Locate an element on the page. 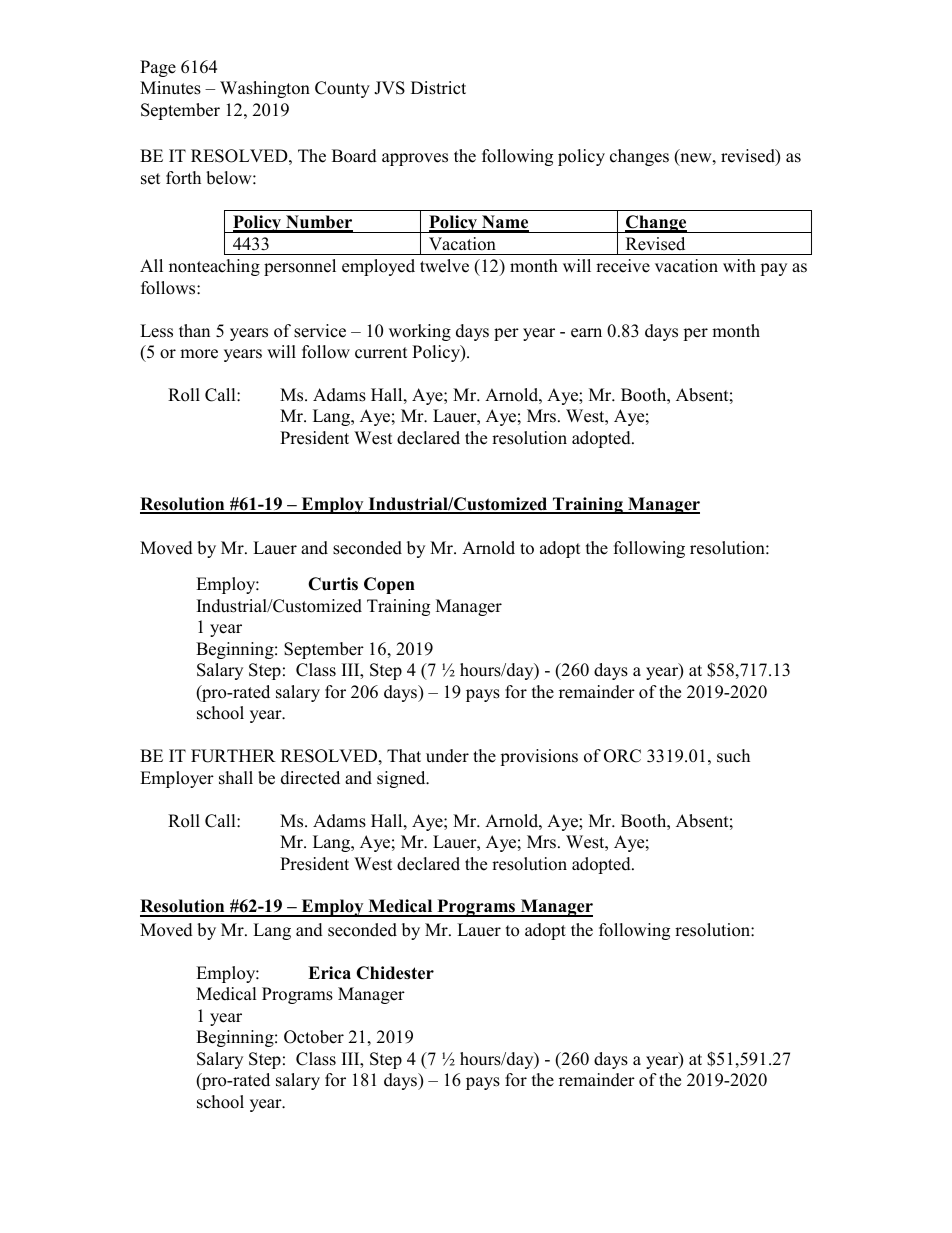 The height and width of the image is (1233, 952). earn is located at coordinates (586, 333).
